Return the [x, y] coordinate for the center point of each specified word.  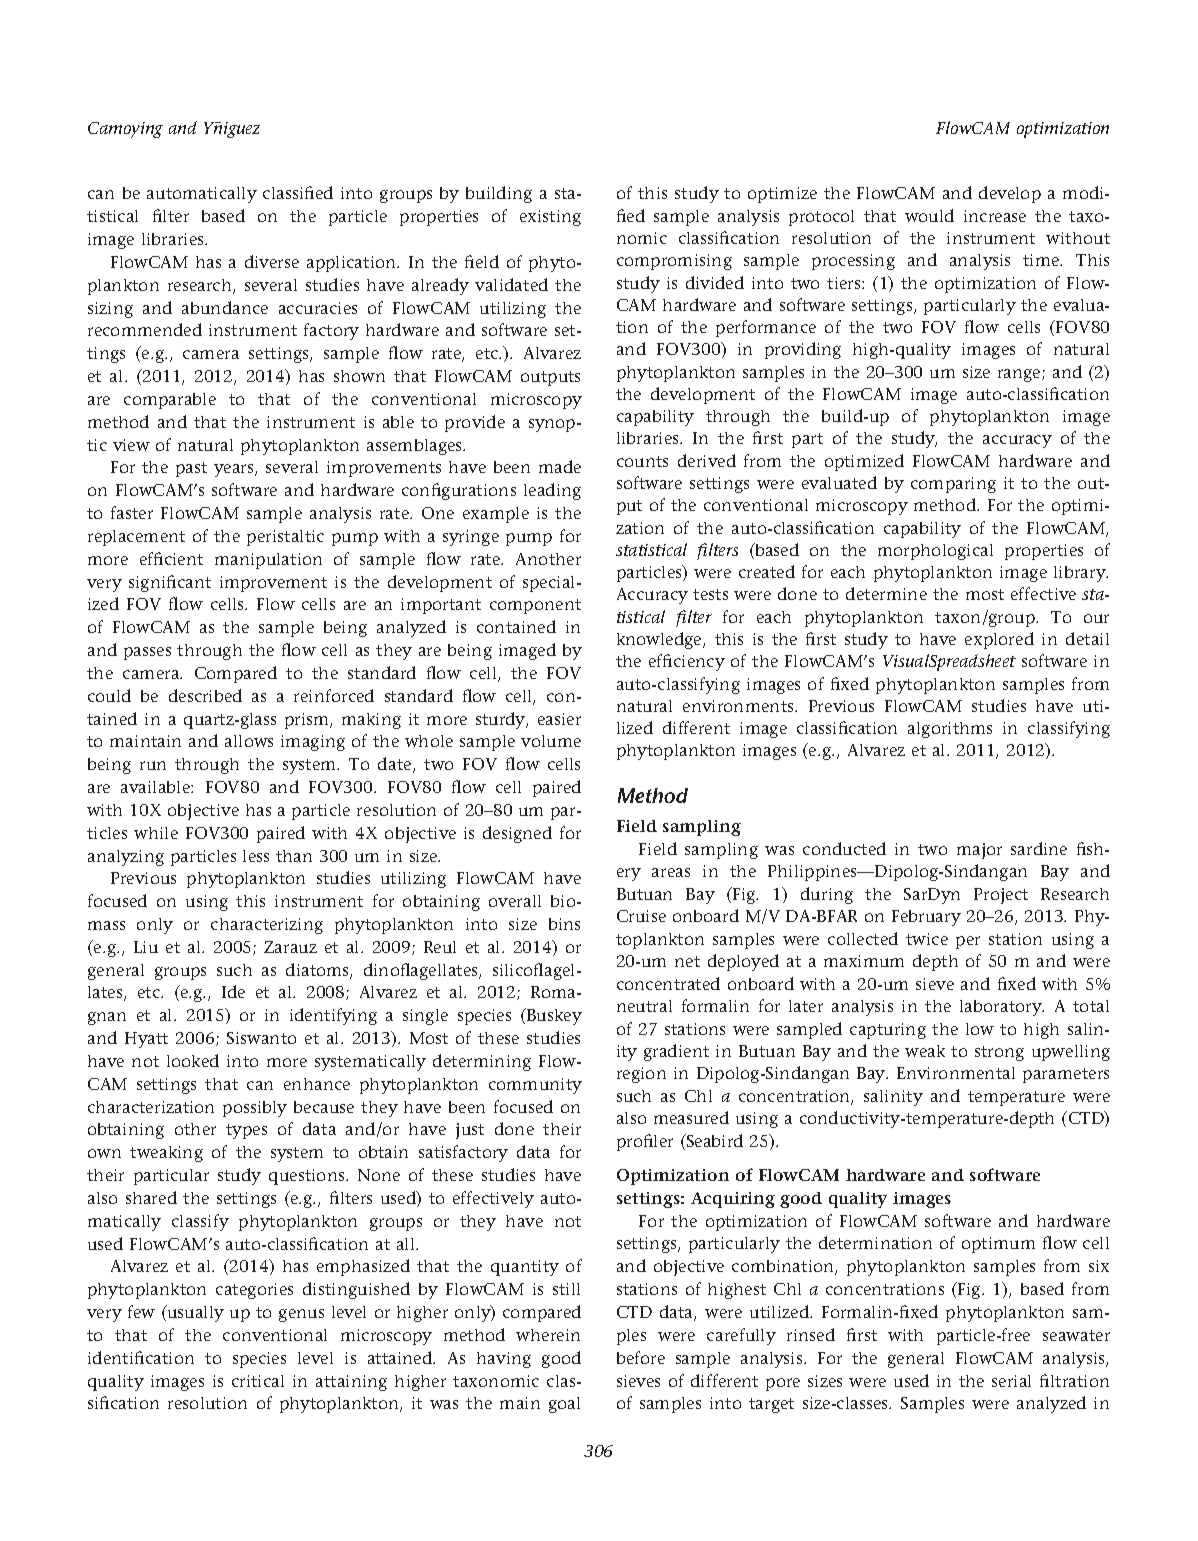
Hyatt [146, 1040]
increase [995, 216]
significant [170, 583]
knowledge [660, 640]
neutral [644, 1006]
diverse [272, 261]
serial [1011, 1381]
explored [999, 640]
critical [258, 1381]
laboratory [1002, 1008]
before [641, 1357]
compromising [674, 262]
